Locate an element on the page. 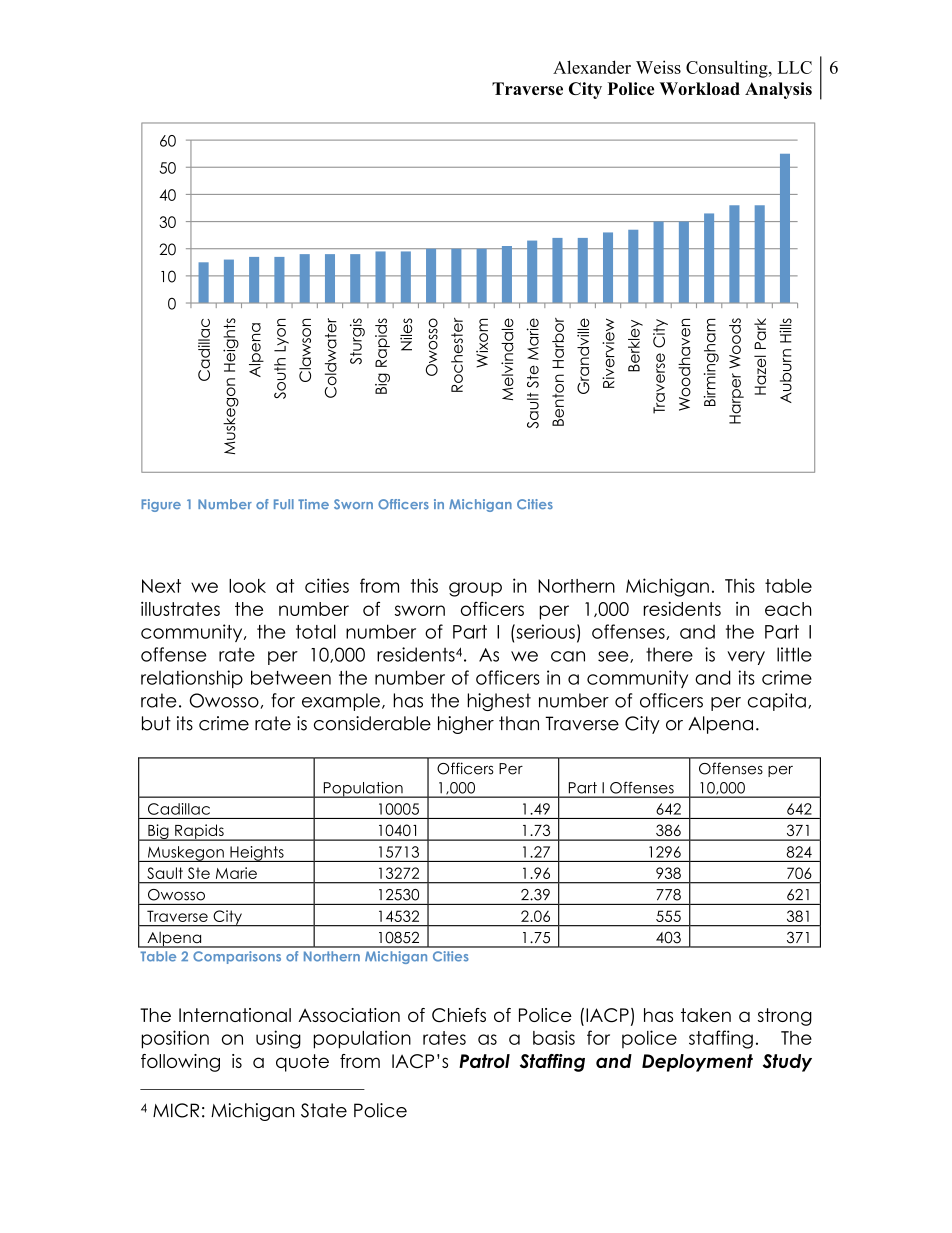  Weiss is located at coordinates (658, 67).
